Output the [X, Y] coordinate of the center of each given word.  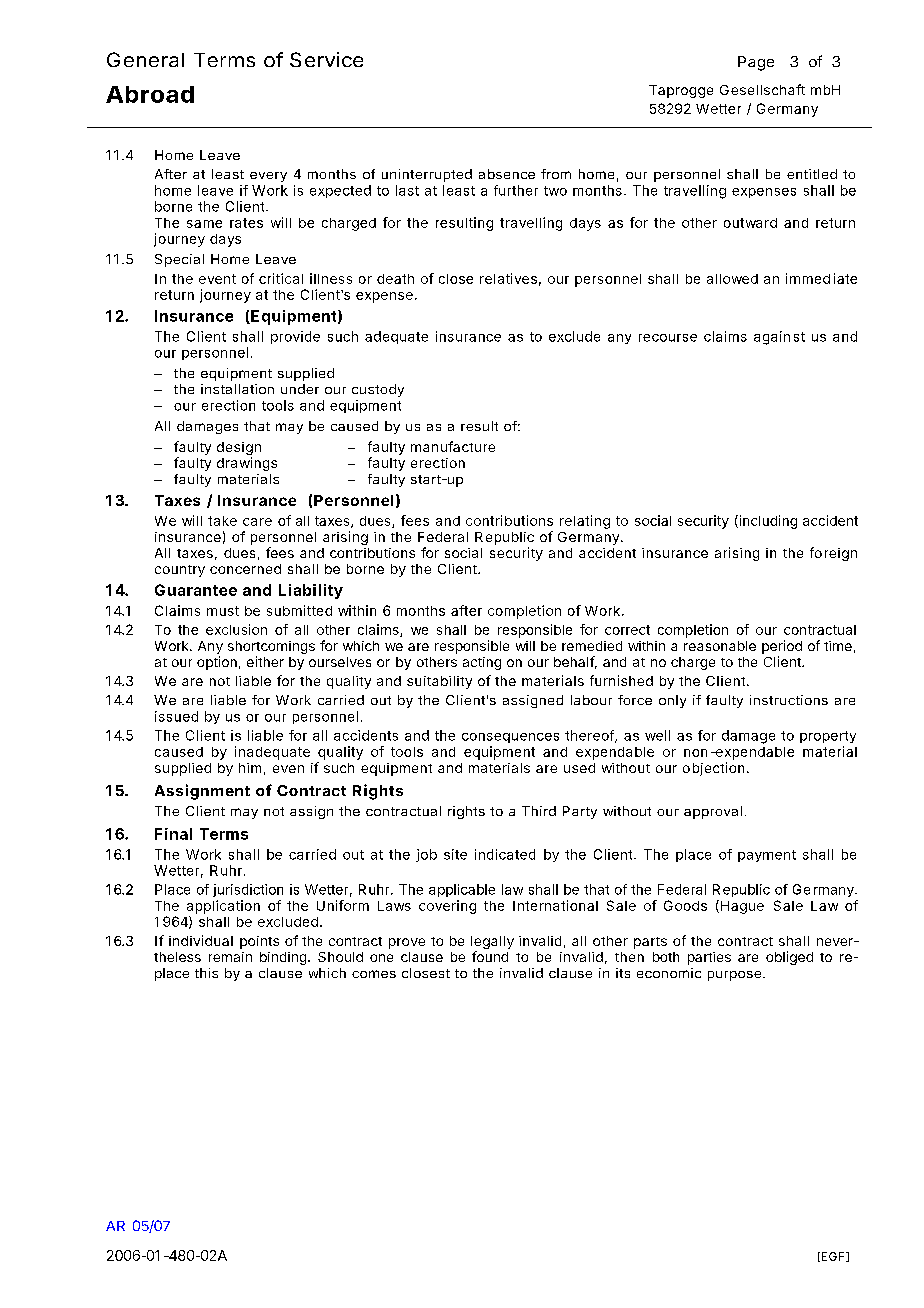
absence [507, 174]
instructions [789, 700]
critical [281, 278]
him [250, 768]
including [767, 522]
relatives [508, 278]
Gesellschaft [762, 89]
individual [201, 940]
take [222, 521]
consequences [510, 738]
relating [585, 522]
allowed [732, 279]
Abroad [150, 94]
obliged [789, 958]
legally [492, 942]
